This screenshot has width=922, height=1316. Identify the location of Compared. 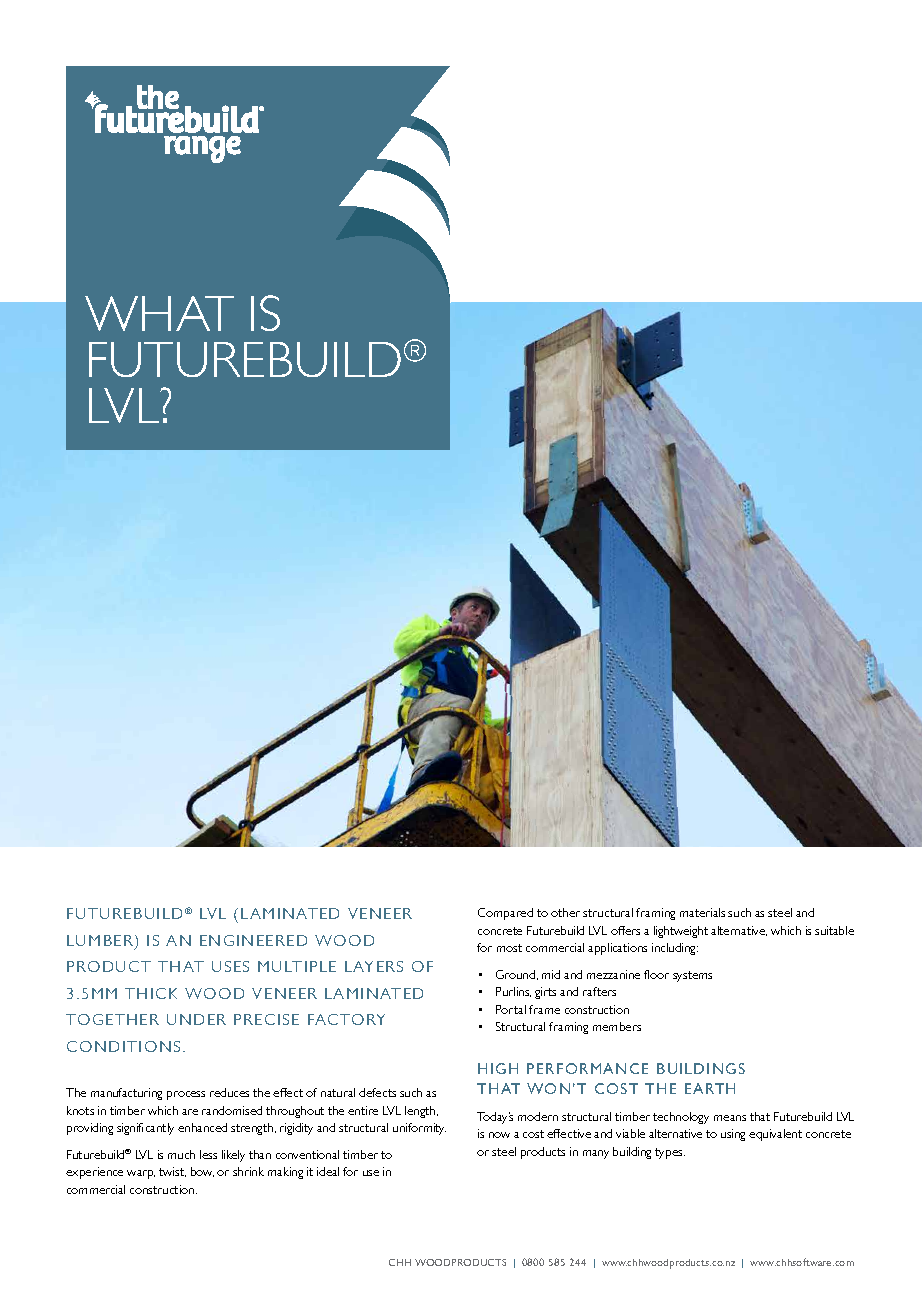
(505, 914).
